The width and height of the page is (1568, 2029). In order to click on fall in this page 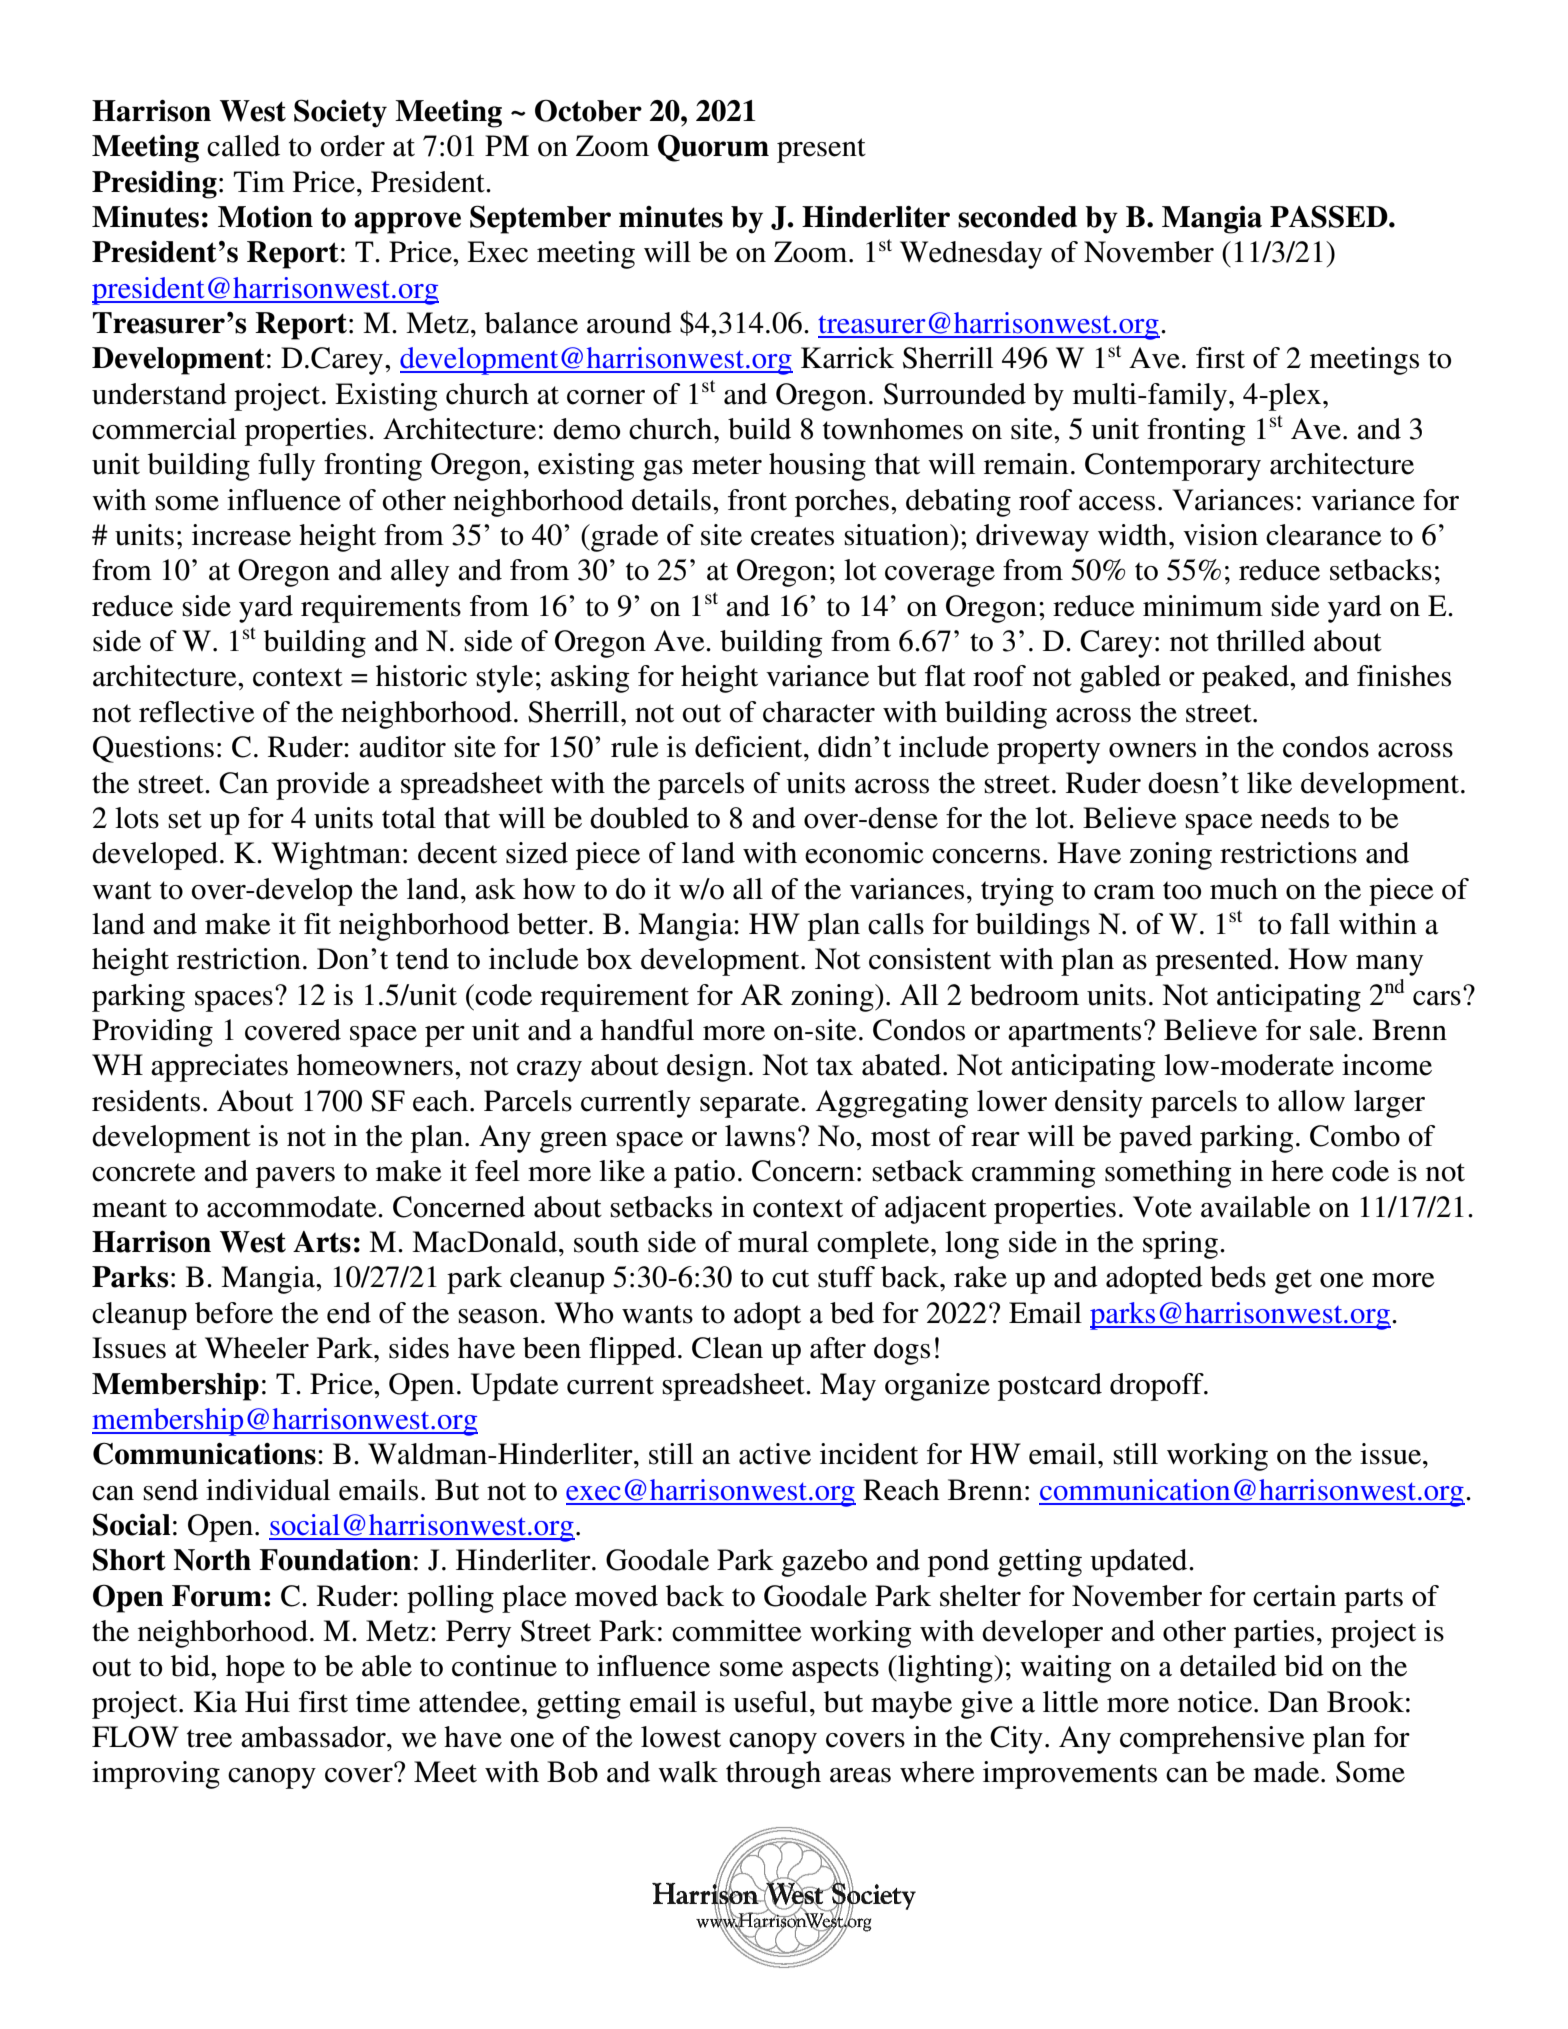, I will do `click(1310, 924)`.
